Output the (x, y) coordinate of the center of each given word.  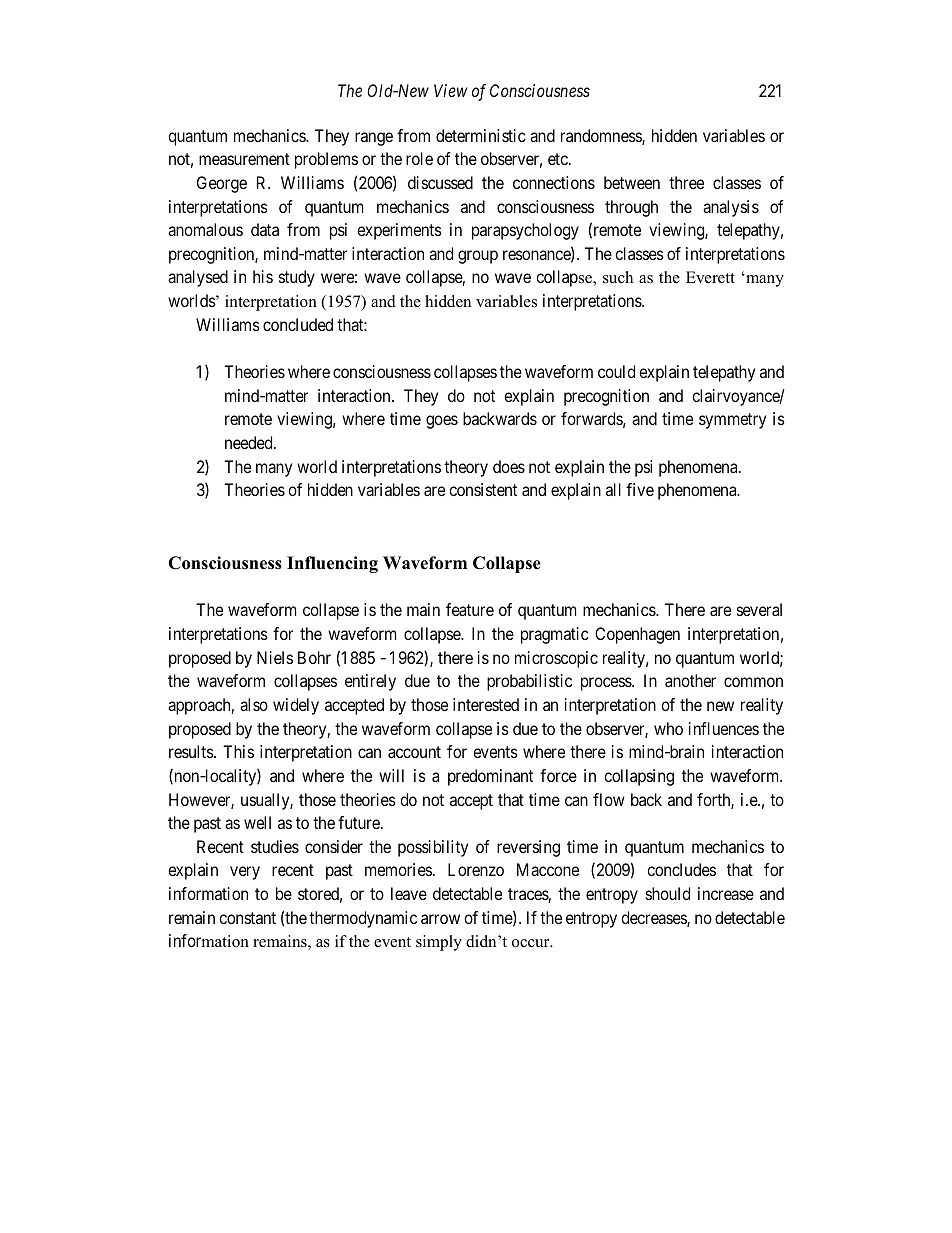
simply (439, 943)
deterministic (481, 135)
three (686, 182)
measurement (244, 159)
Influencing (332, 564)
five (640, 489)
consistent (483, 489)
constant (247, 918)
